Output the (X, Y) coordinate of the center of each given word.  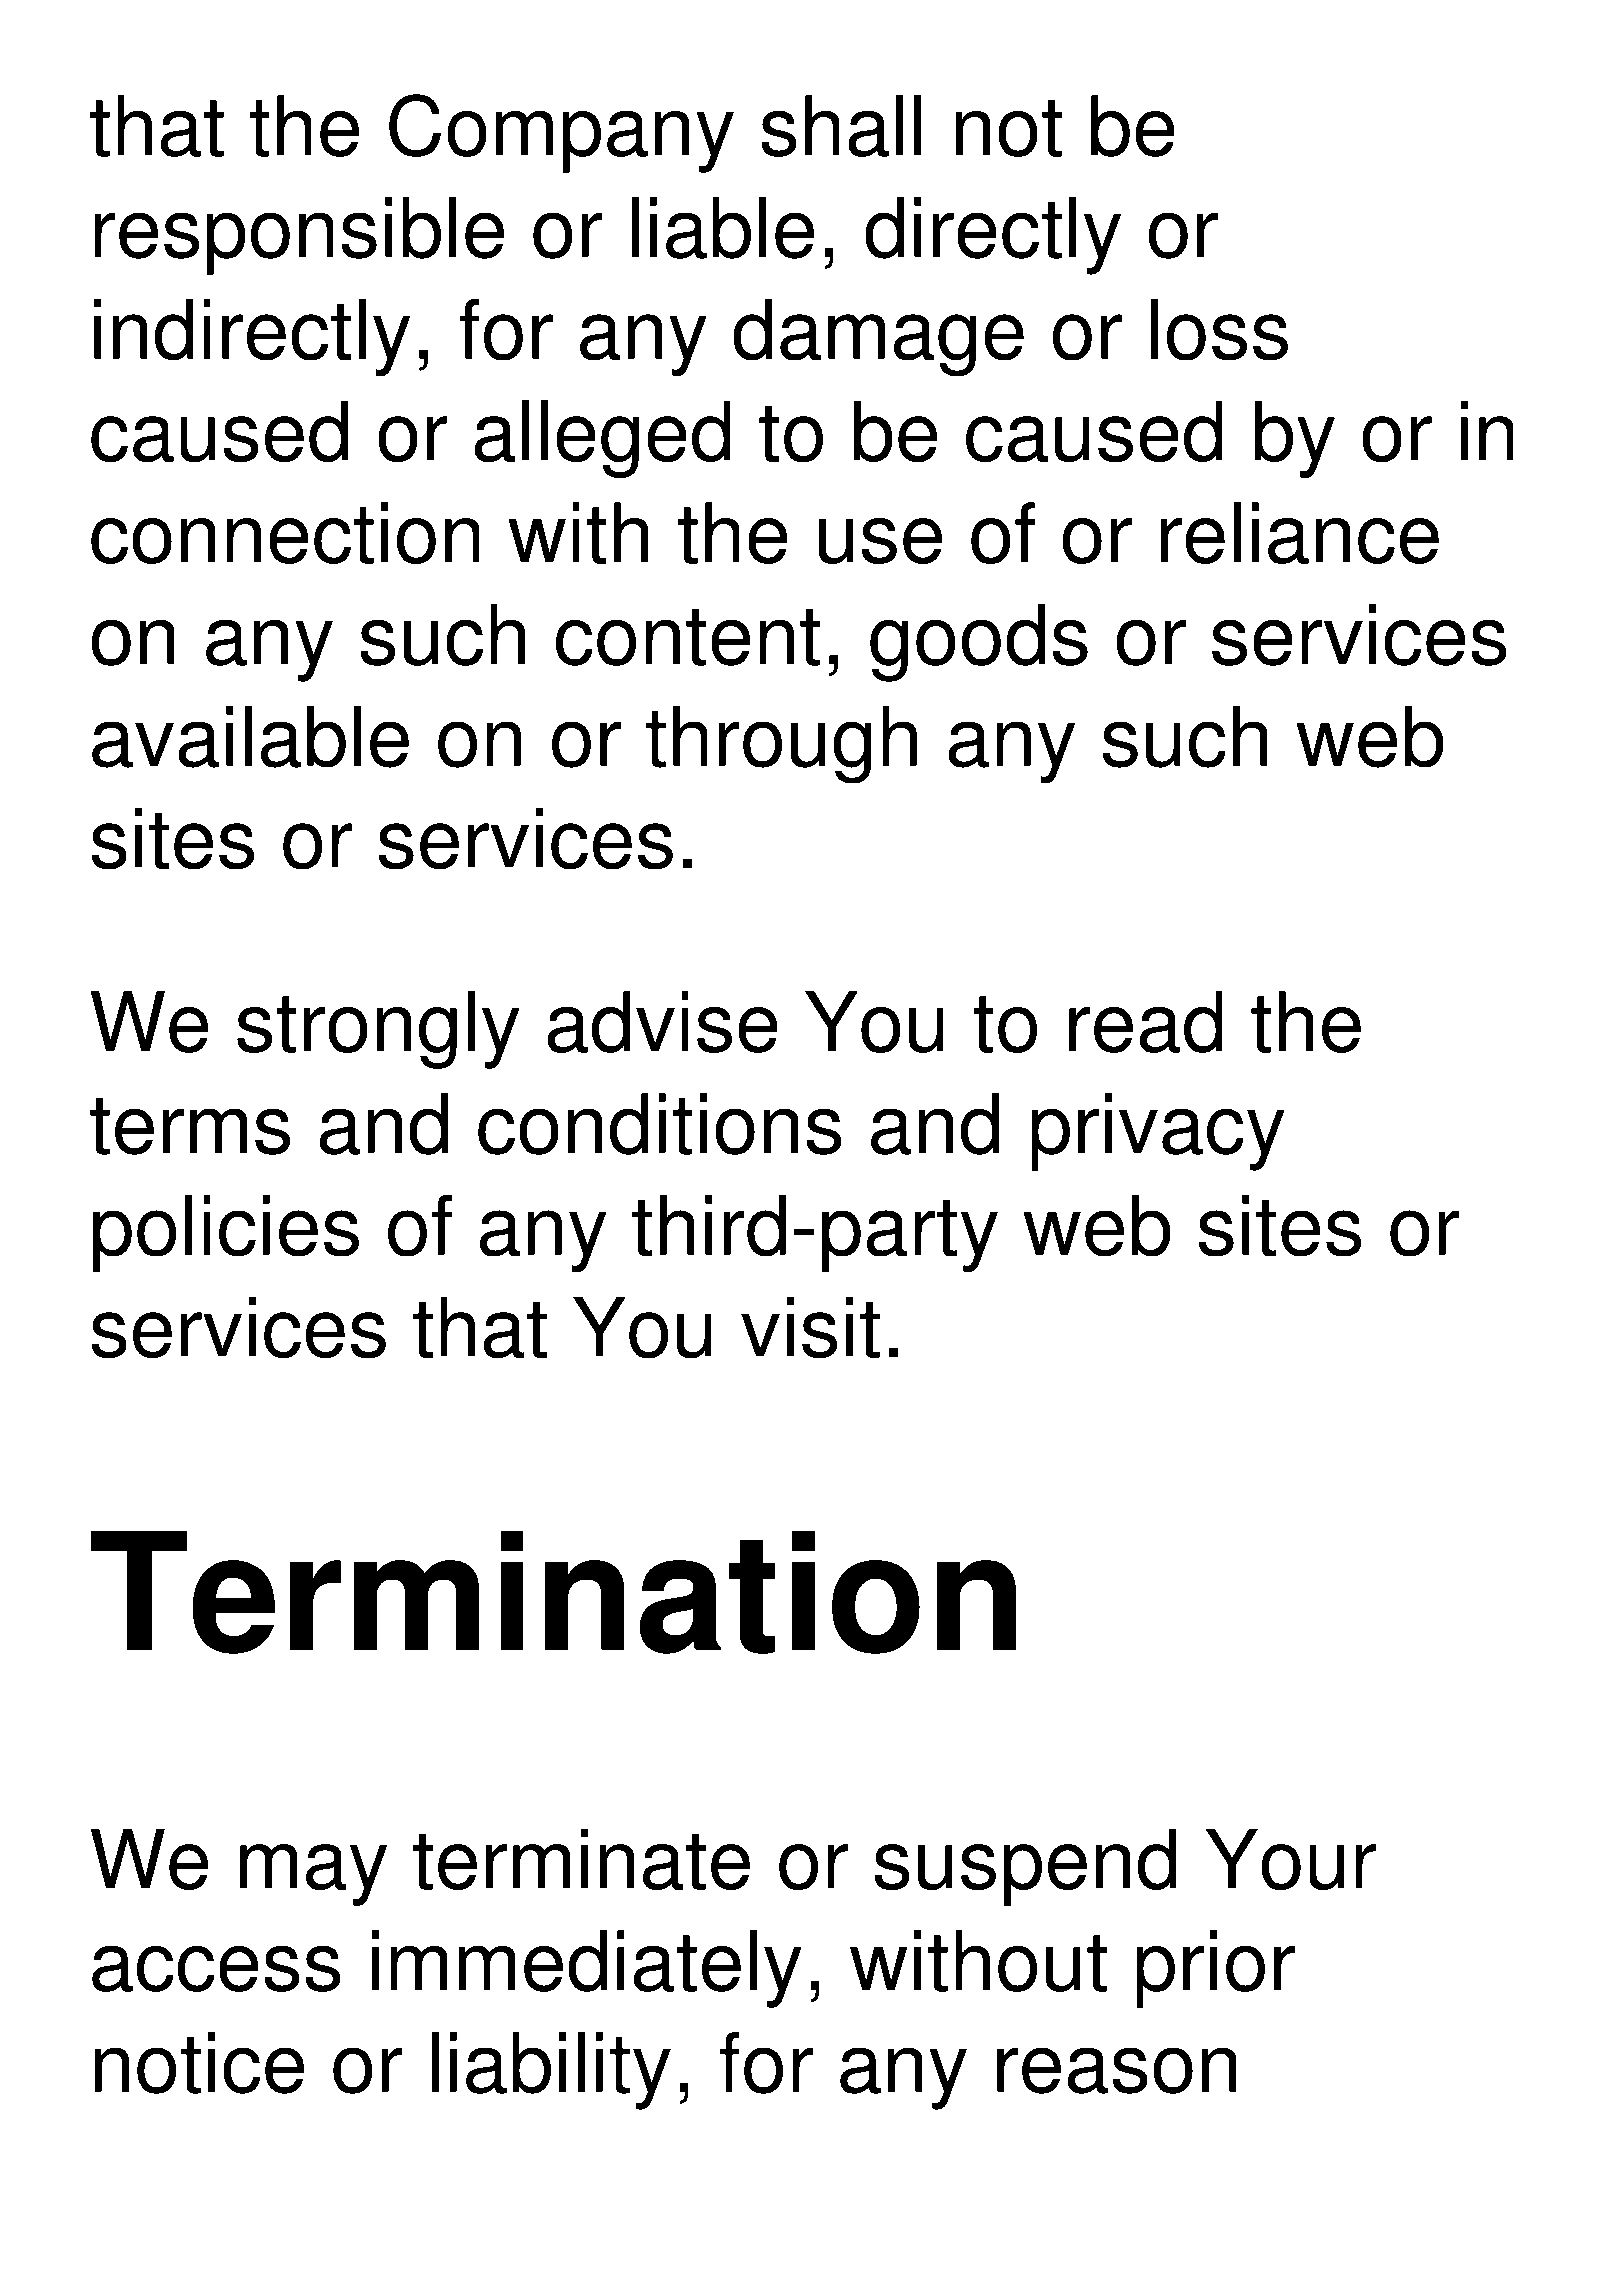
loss (1219, 329)
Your (1291, 1859)
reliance (1300, 533)
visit (810, 1327)
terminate (581, 1859)
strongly (378, 1030)
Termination (553, 1592)
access (216, 1969)
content (688, 637)
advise (662, 1022)
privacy (1158, 1132)
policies (226, 1233)
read (1145, 1022)
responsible (299, 236)
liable (723, 228)
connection (285, 533)
